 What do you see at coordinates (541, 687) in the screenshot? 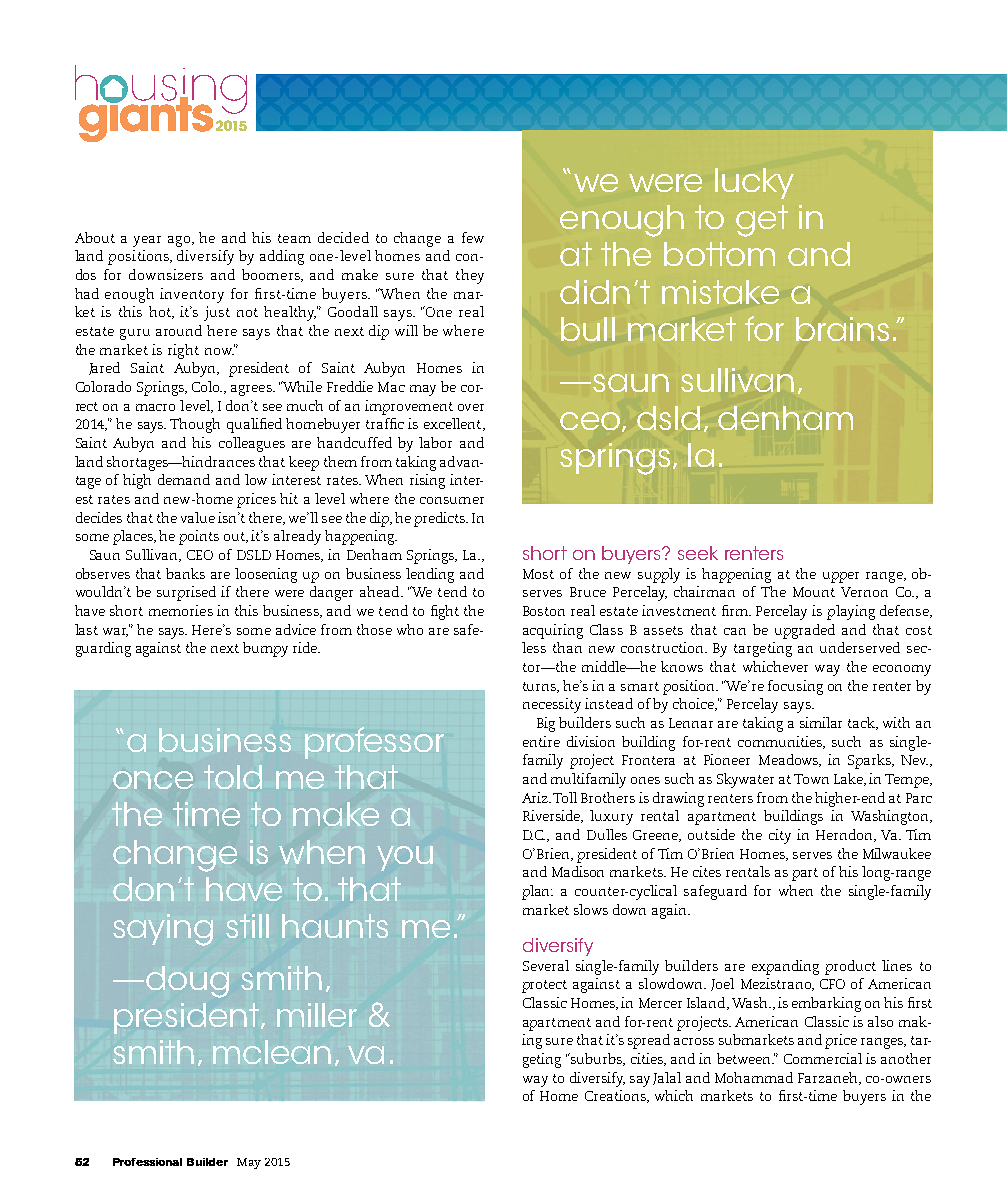
I see `turns` at bounding box center [541, 687].
